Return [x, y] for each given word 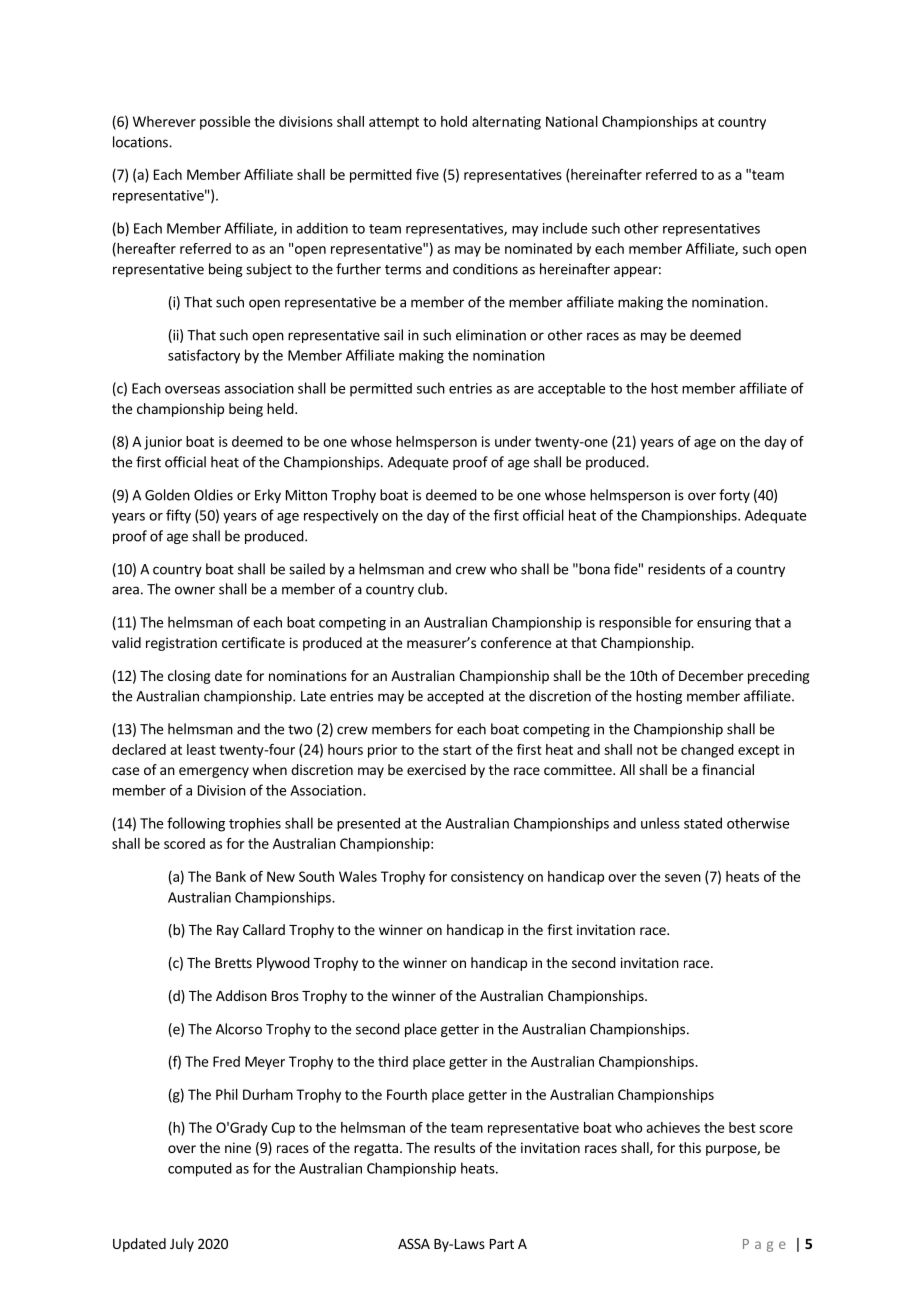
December [711, 675]
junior [163, 443]
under [513, 441]
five [427, 174]
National [572, 121]
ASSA [414, 1243]
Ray [228, 931]
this [690, 1147]
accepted [455, 697]
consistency [487, 878]
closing [189, 677]
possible [225, 123]
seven [683, 878]
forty [734, 496]
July [182, 1245]
